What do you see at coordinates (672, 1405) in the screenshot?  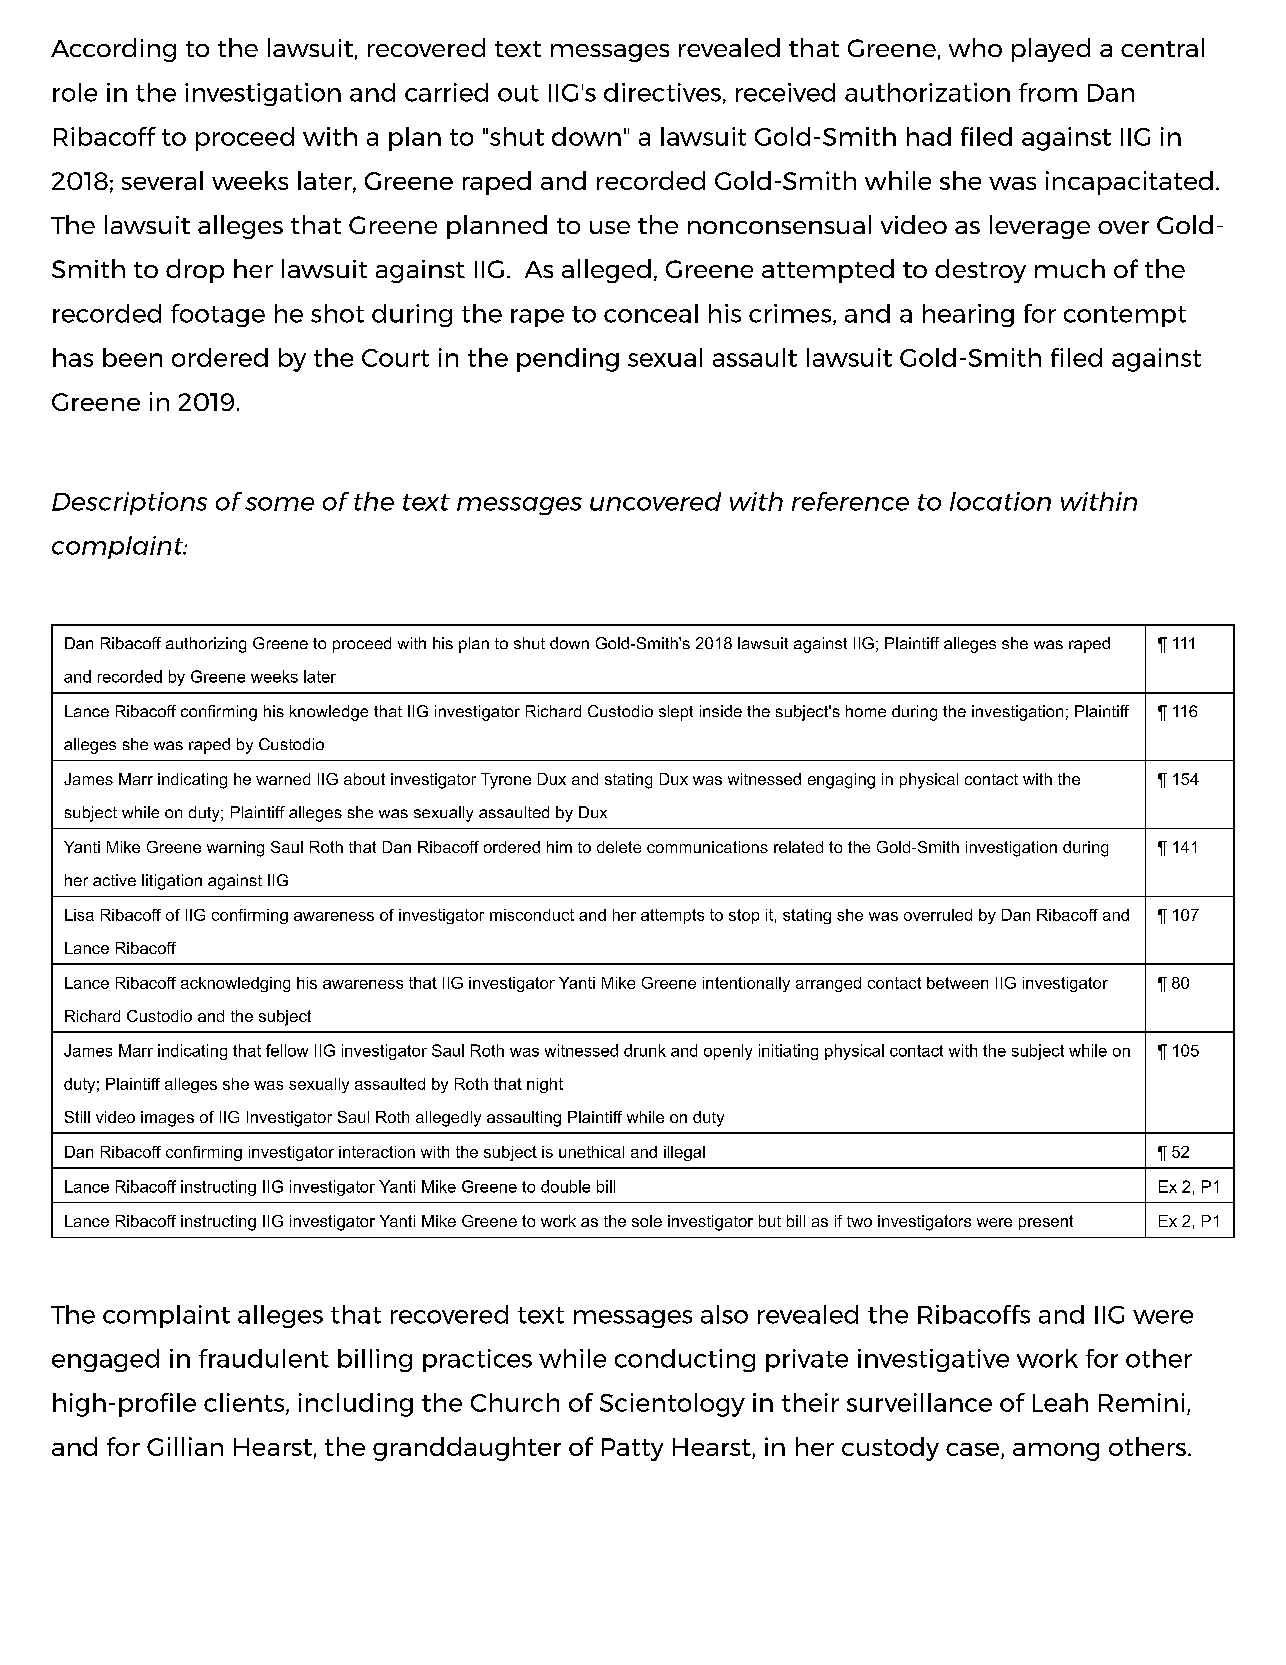 I see `Scientology` at bounding box center [672, 1405].
